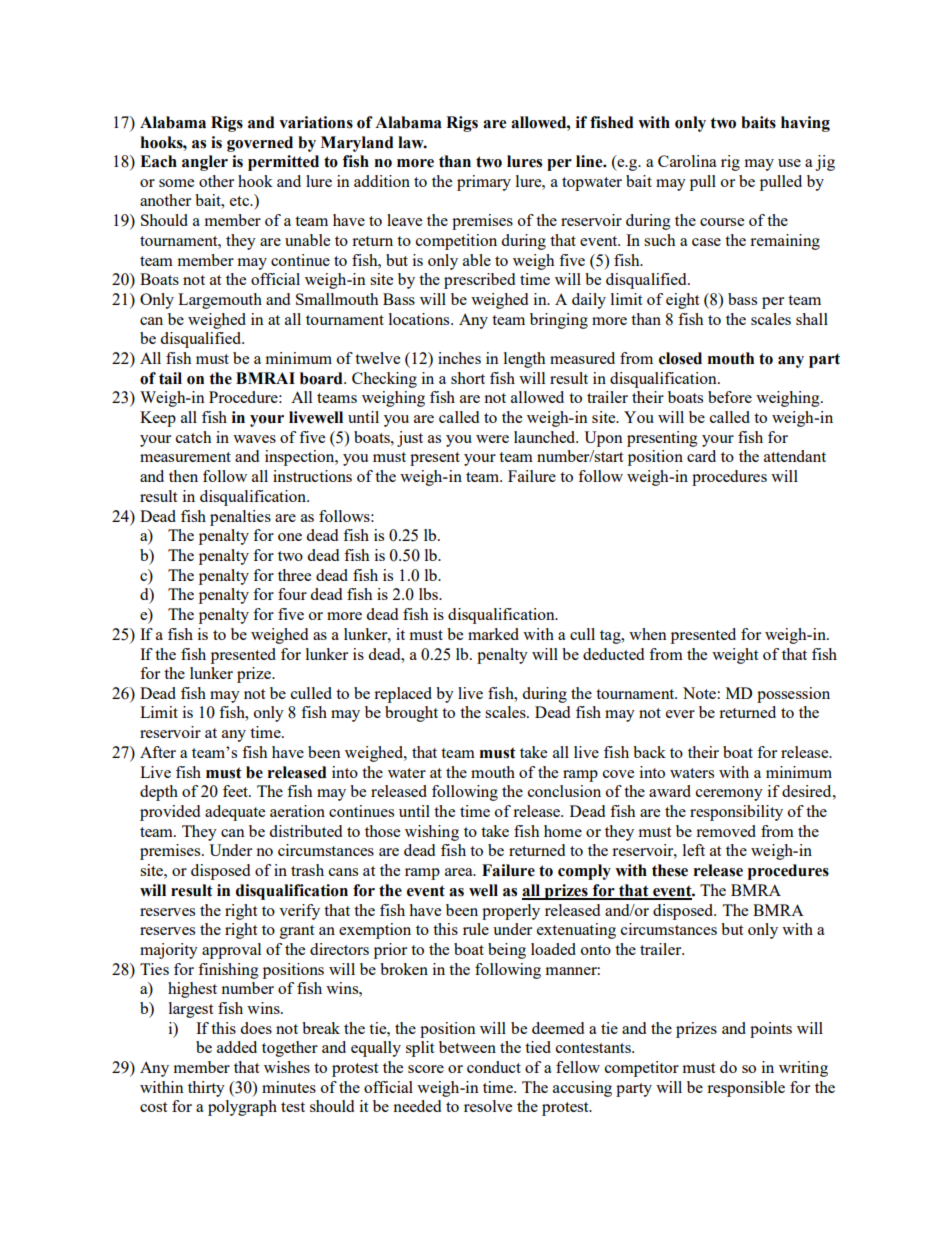  What do you see at coordinates (789, 163) in the screenshot?
I see `use` at bounding box center [789, 163].
